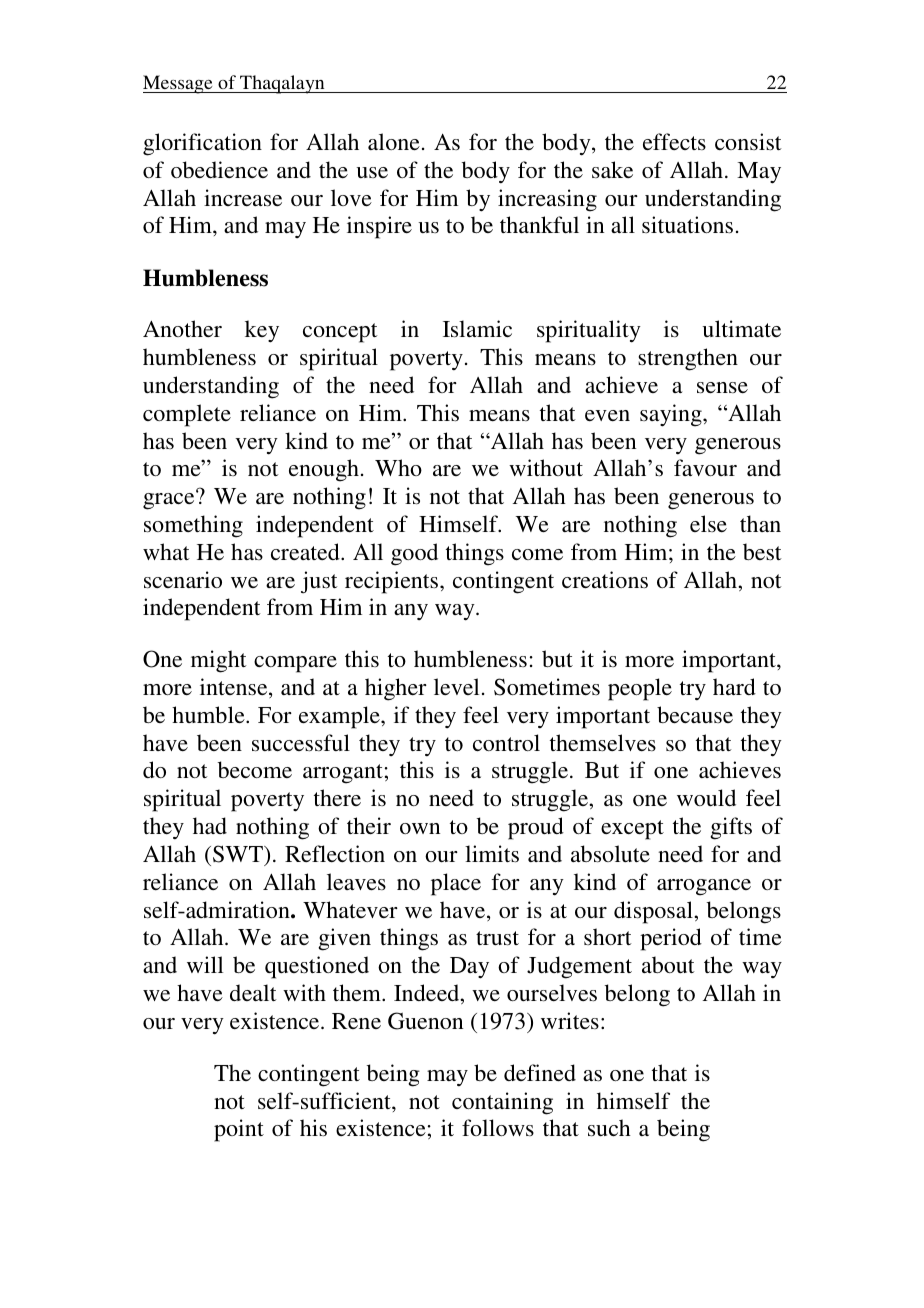 The width and height of the screenshot is (924, 1308). What do you see at coordinates (502, 1103) in the screenshot?
I see `containing` at bounding box center [502, 1103].
